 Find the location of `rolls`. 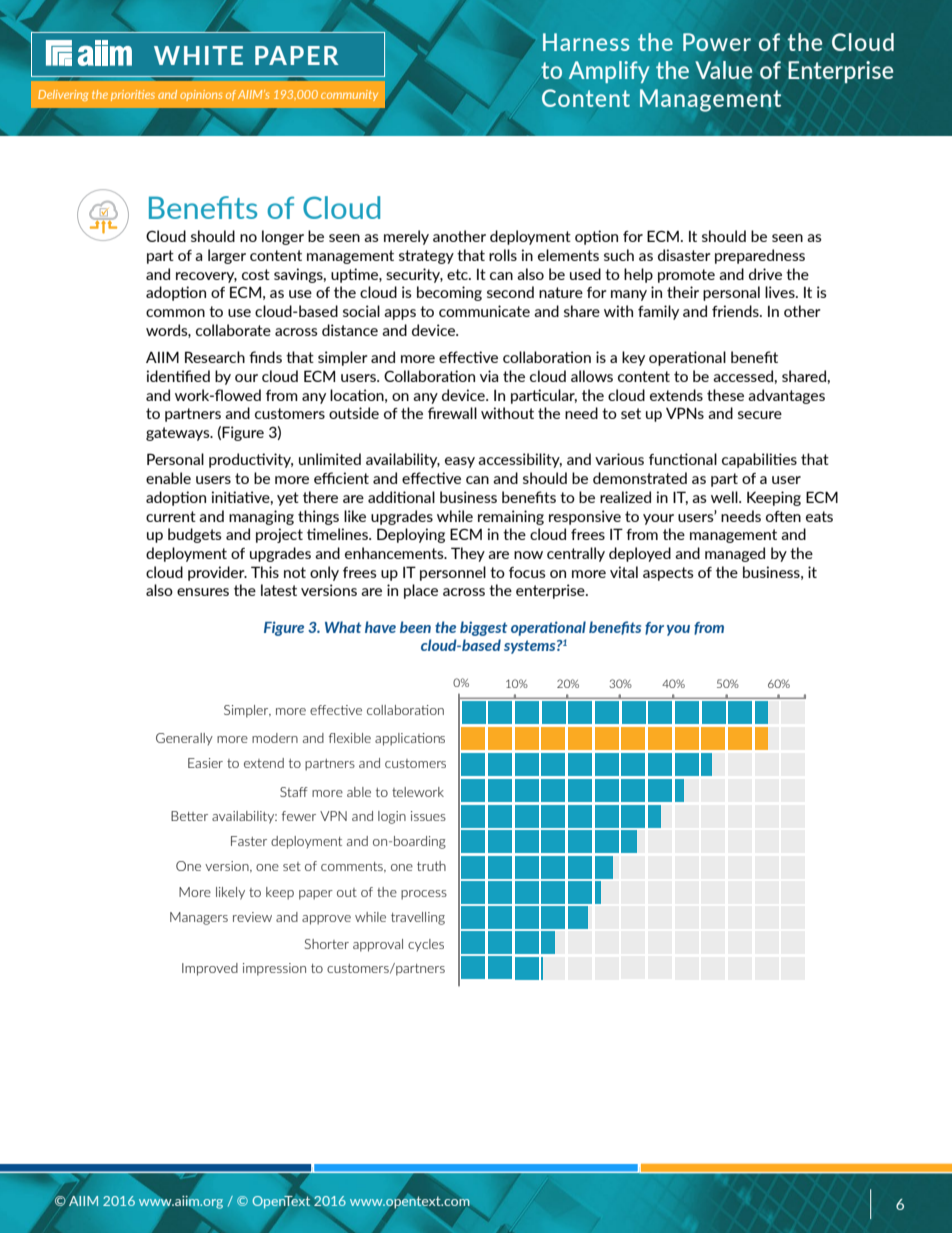

rolls is located at coordinates (503, 255).
